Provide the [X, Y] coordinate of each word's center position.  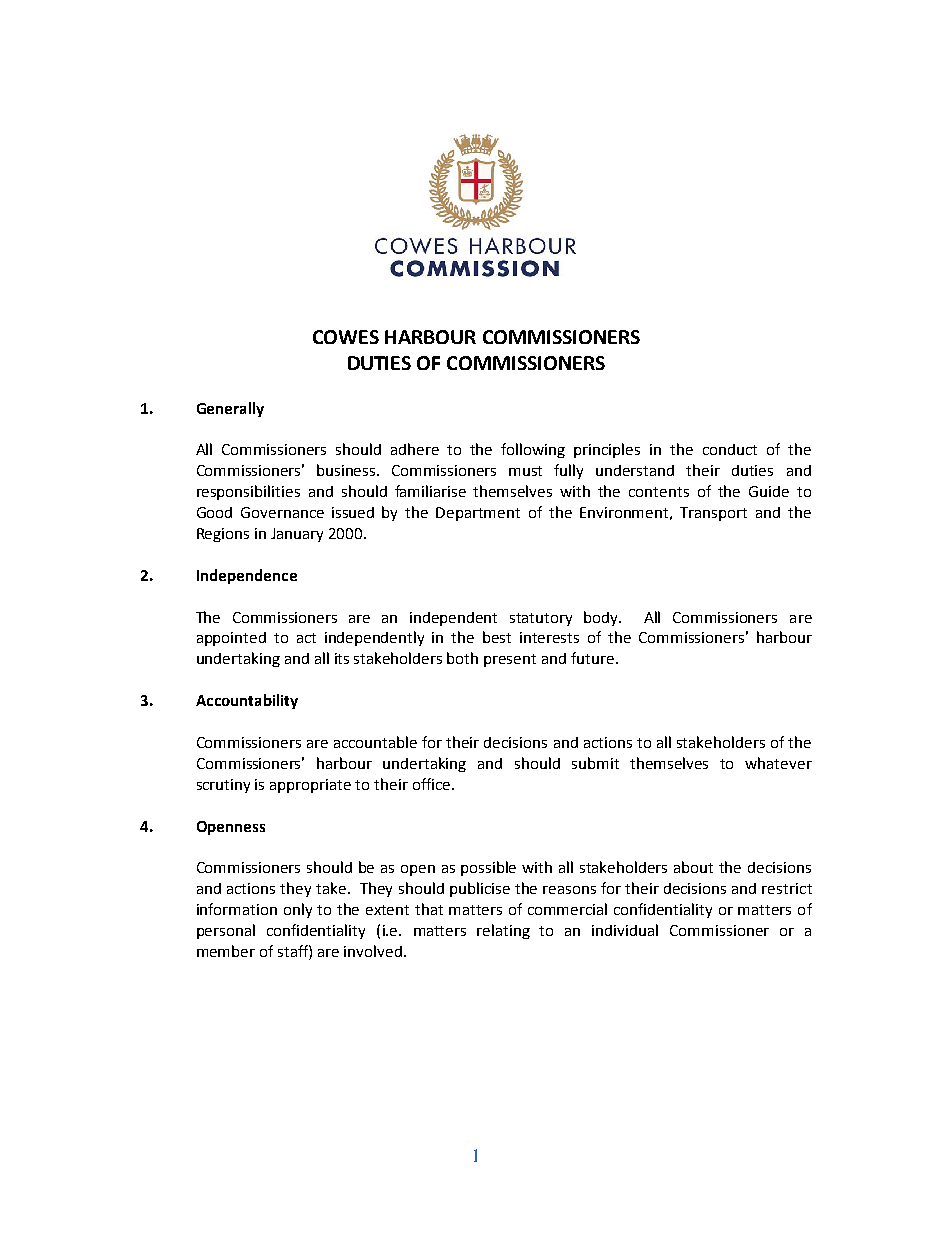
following [533, 450]
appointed [231, 639]
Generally [230, 409]
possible [488, 868]
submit [595, 763]
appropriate [310, 786]
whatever [778, 763]
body [602, 618]
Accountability [247, 701]
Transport [713, 514]
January [297, 535]
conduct [730, 449]
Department [478, 514]
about [693, 867]
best [497, 637]
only [298, 910]
